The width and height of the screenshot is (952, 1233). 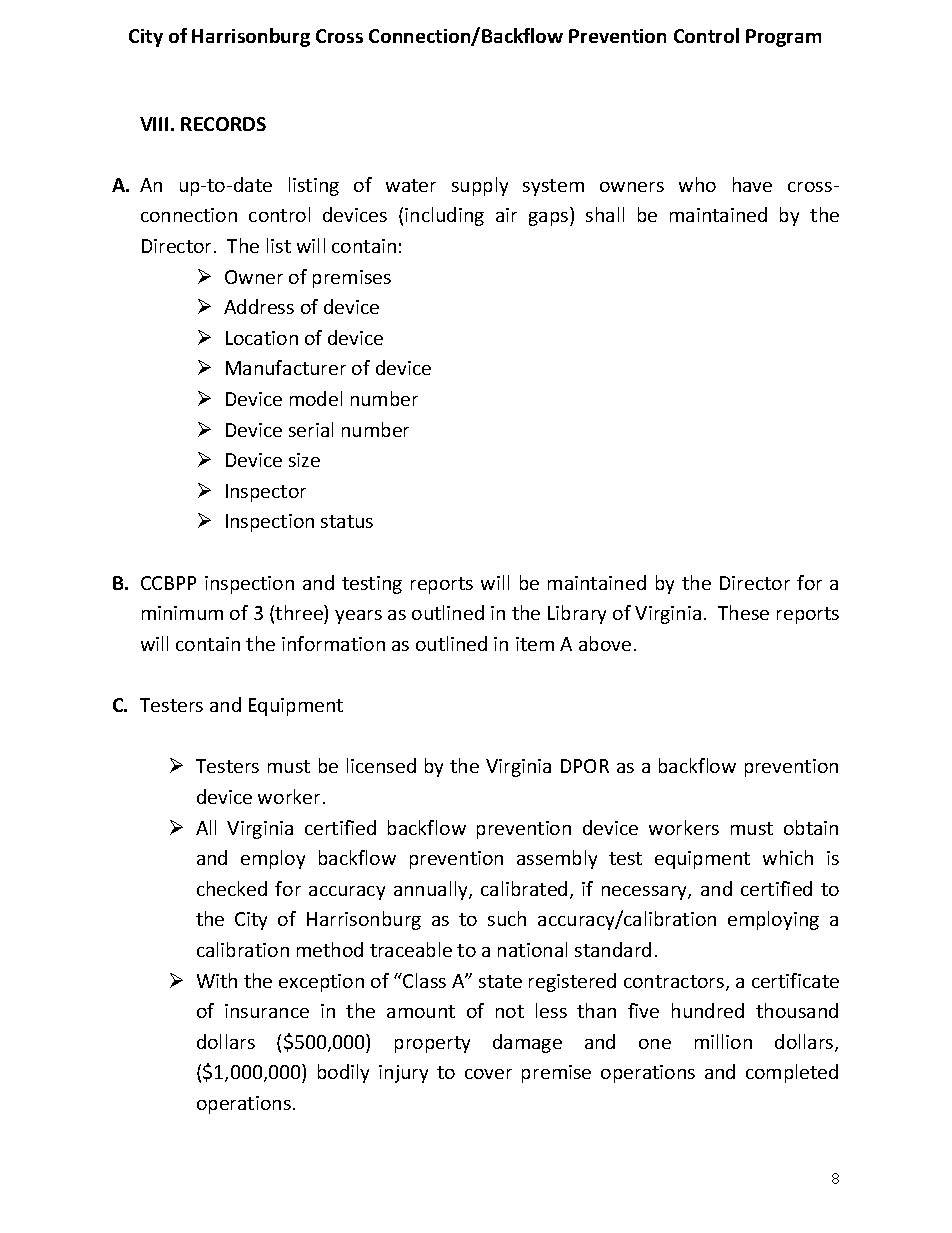 I want to click on RECORDS, so click(x=223, y=124).
